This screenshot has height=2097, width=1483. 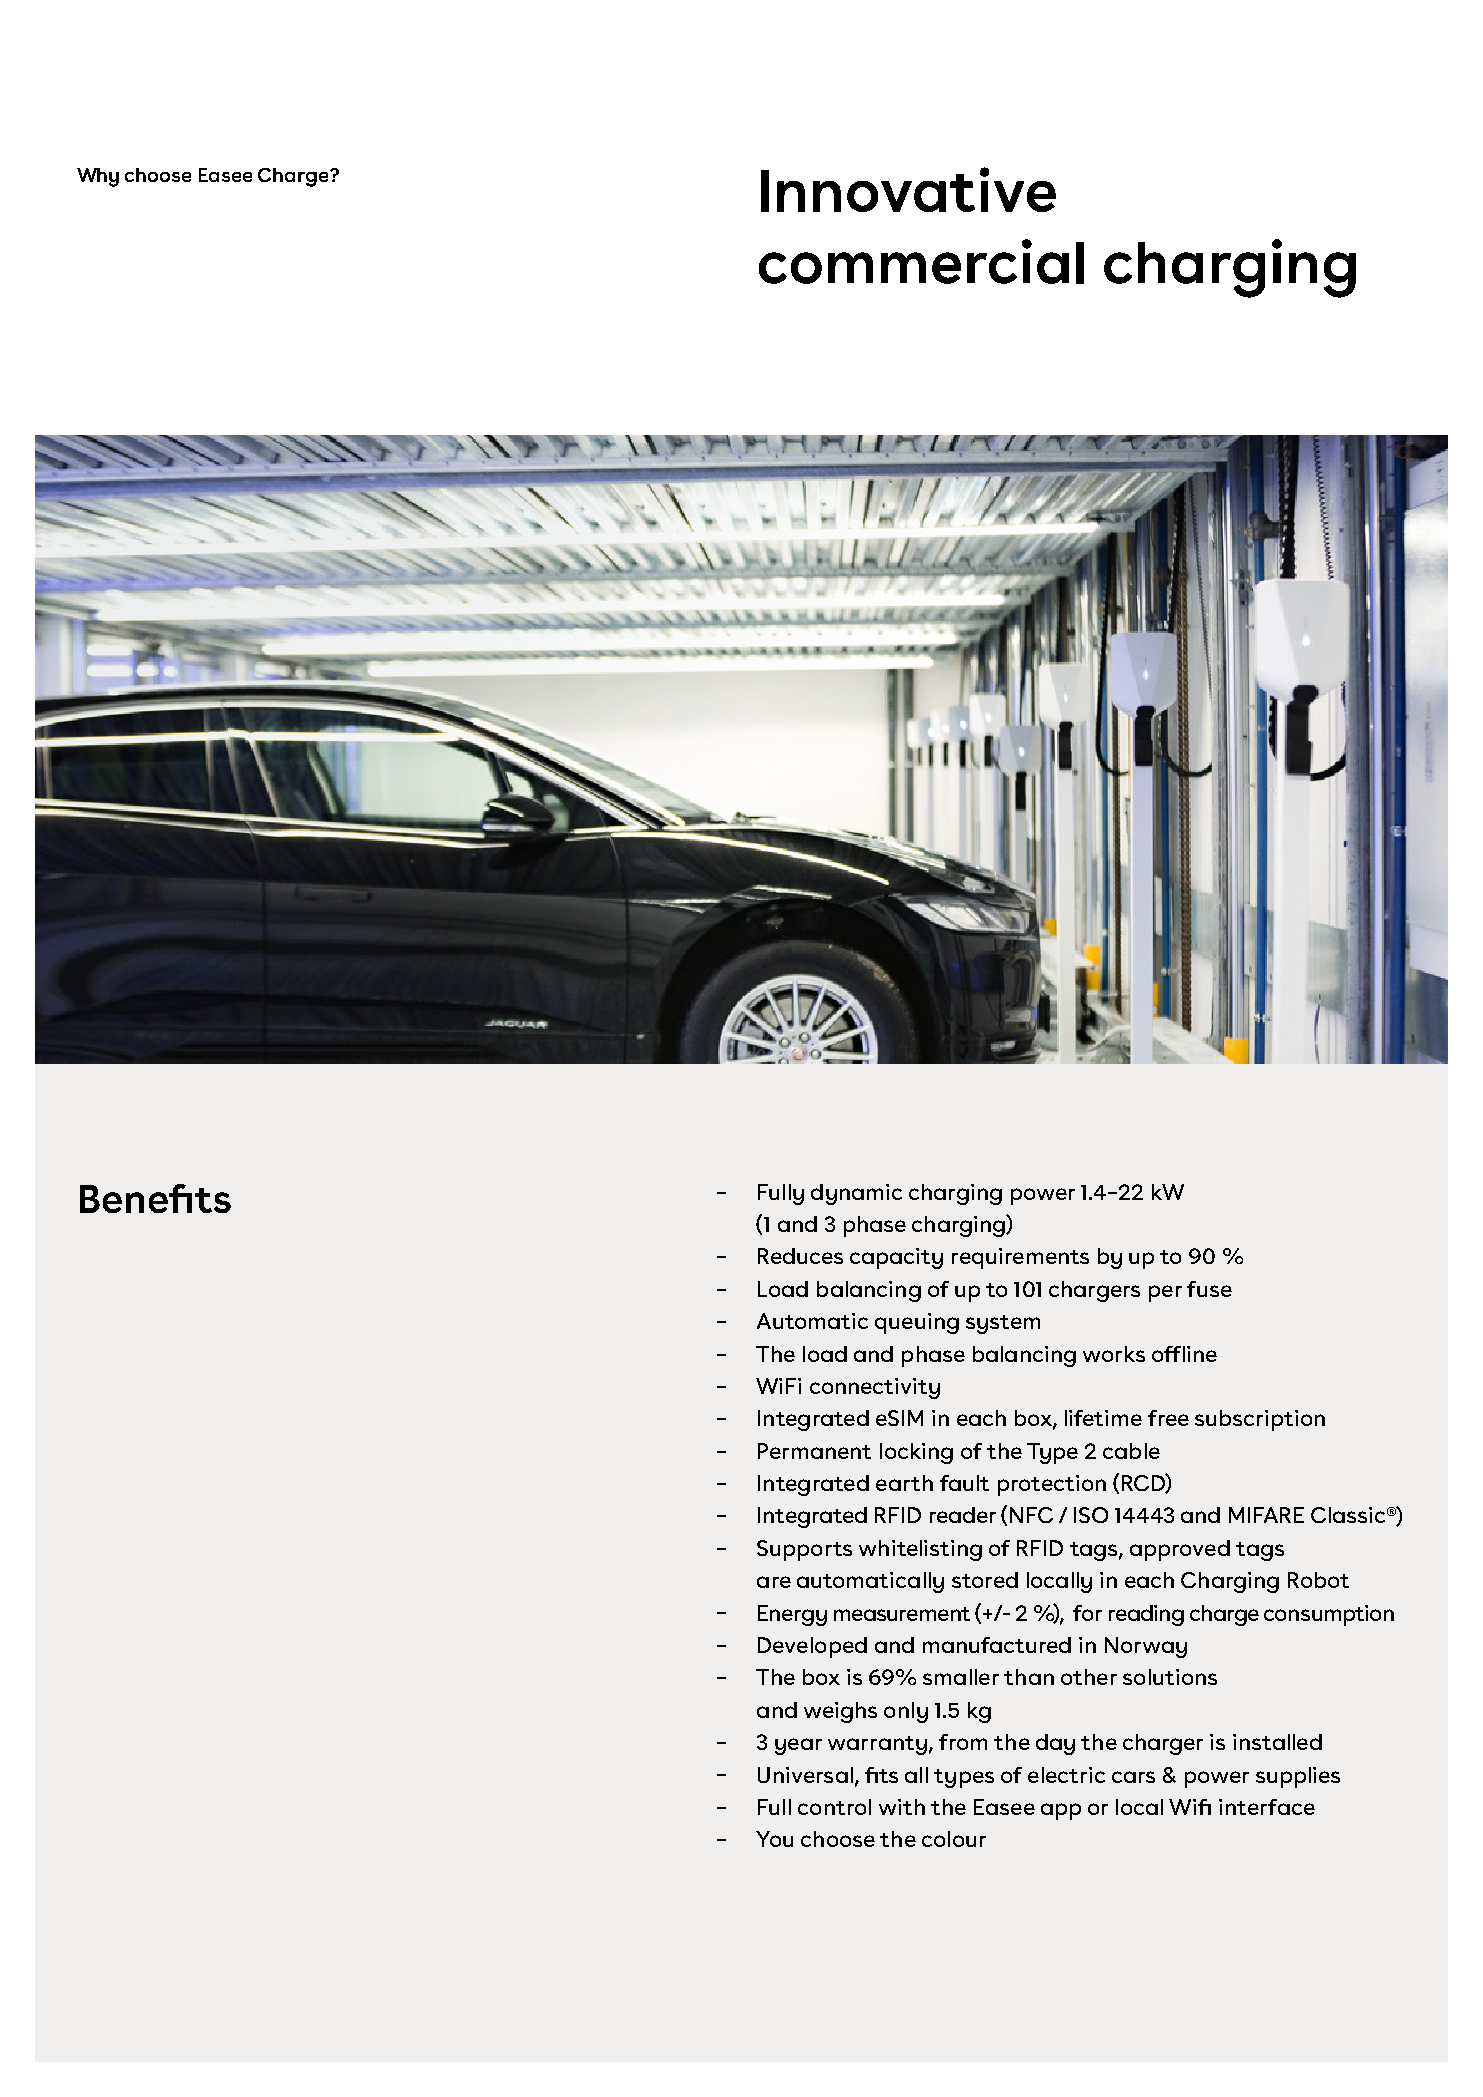 I want to click on connectivity, so click(x=875, y=1388).
